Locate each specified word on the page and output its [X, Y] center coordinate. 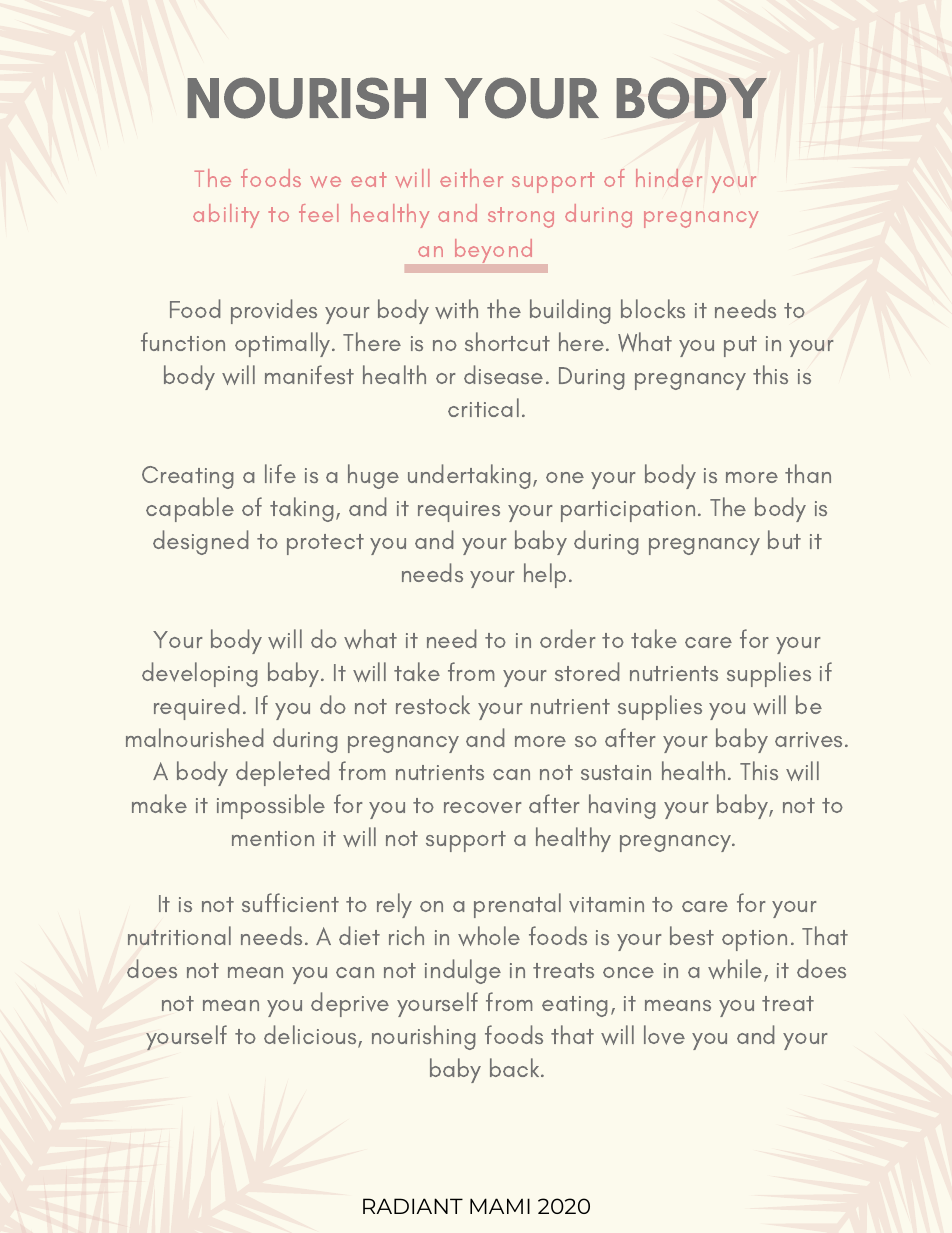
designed [200, 542]
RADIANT [413, 1206]
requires [459, 511]
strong [521, 217]
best [692, 935]
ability [226, 216]
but [784, 539]
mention [273, 838]
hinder [669, 178]
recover [482, 808]
